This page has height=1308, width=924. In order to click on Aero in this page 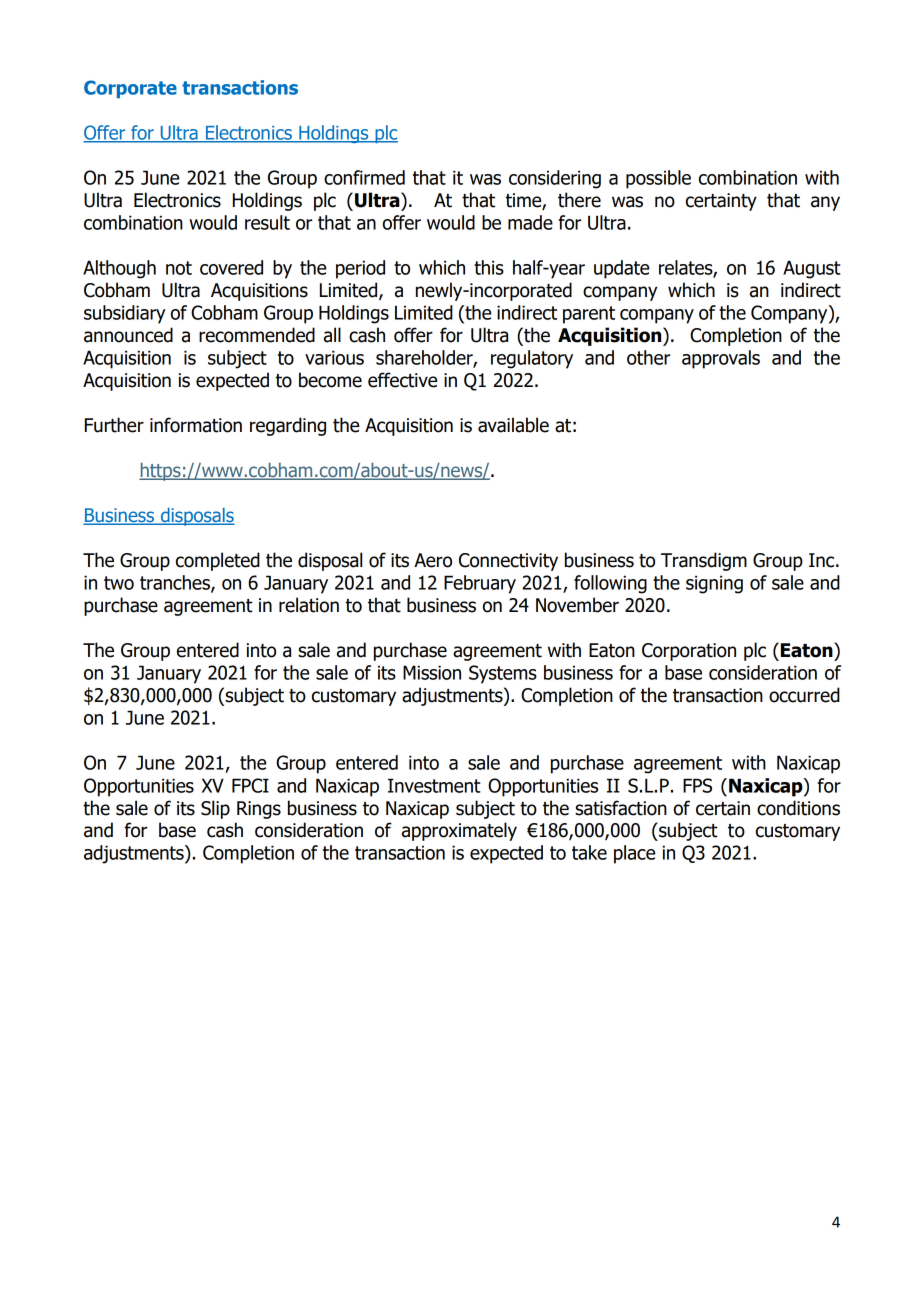, I will do `click(433, 560)`.
